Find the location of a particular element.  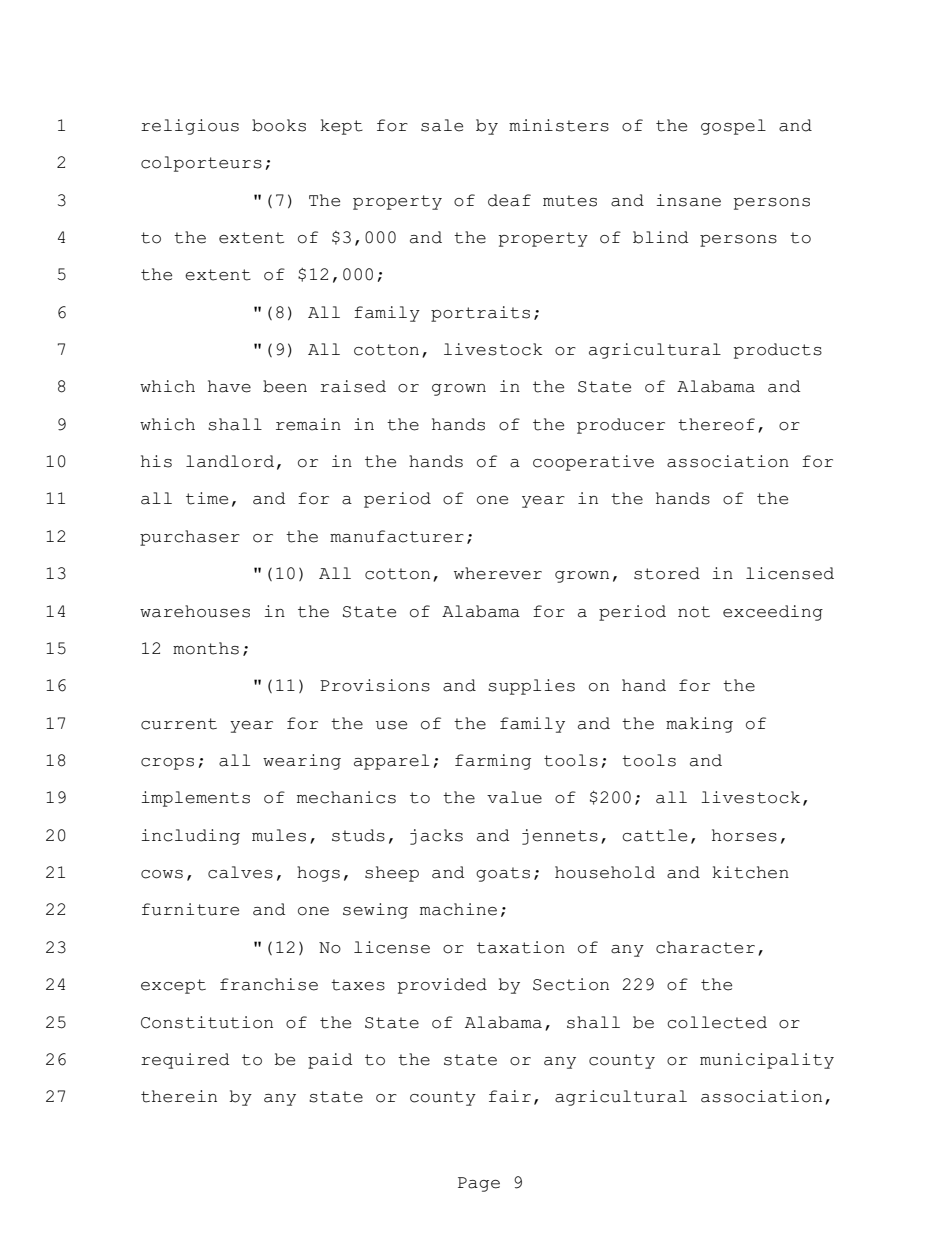

books is located at coordinates (279, 125).
